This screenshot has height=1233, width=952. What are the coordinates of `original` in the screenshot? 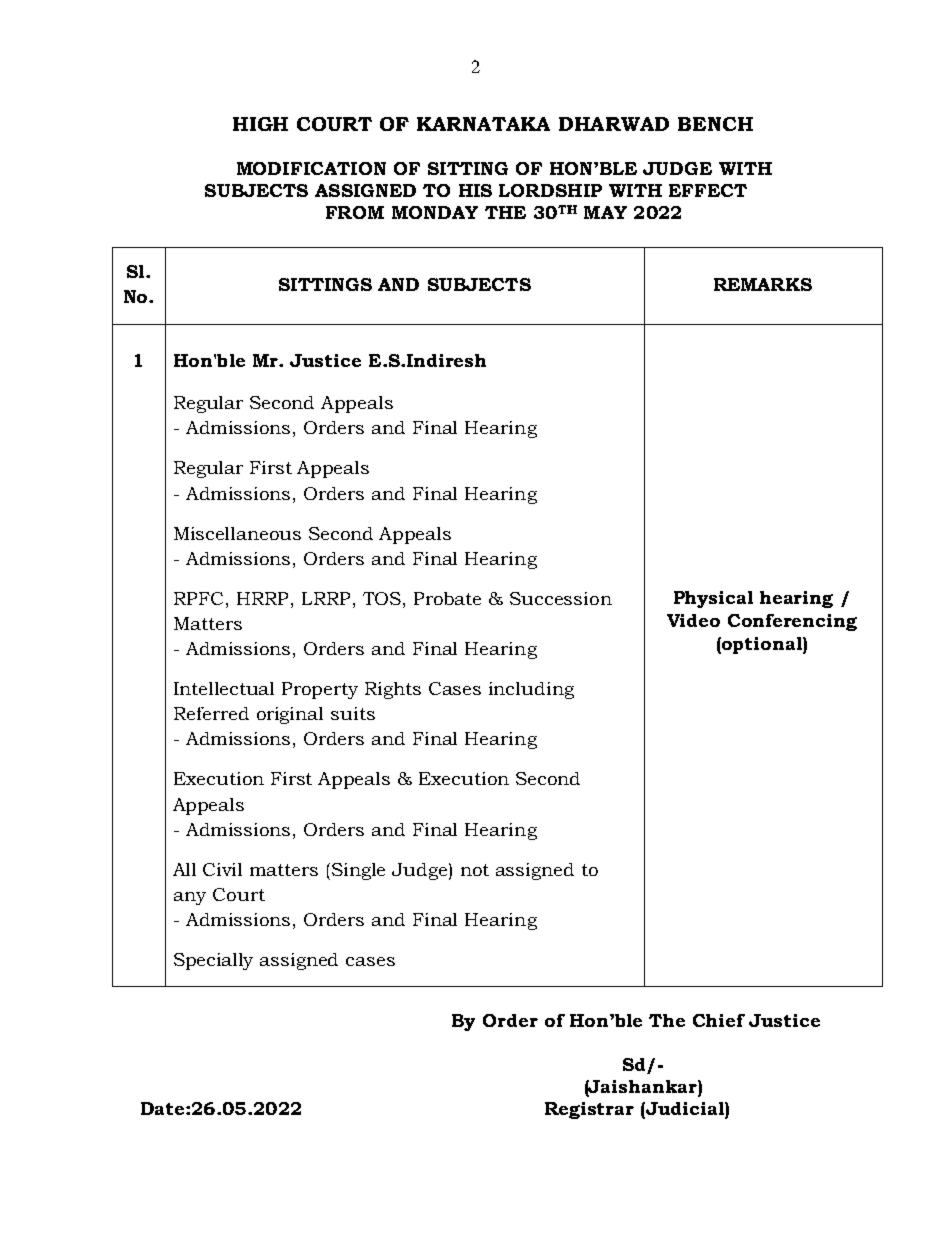 It's located at (290, 715).
